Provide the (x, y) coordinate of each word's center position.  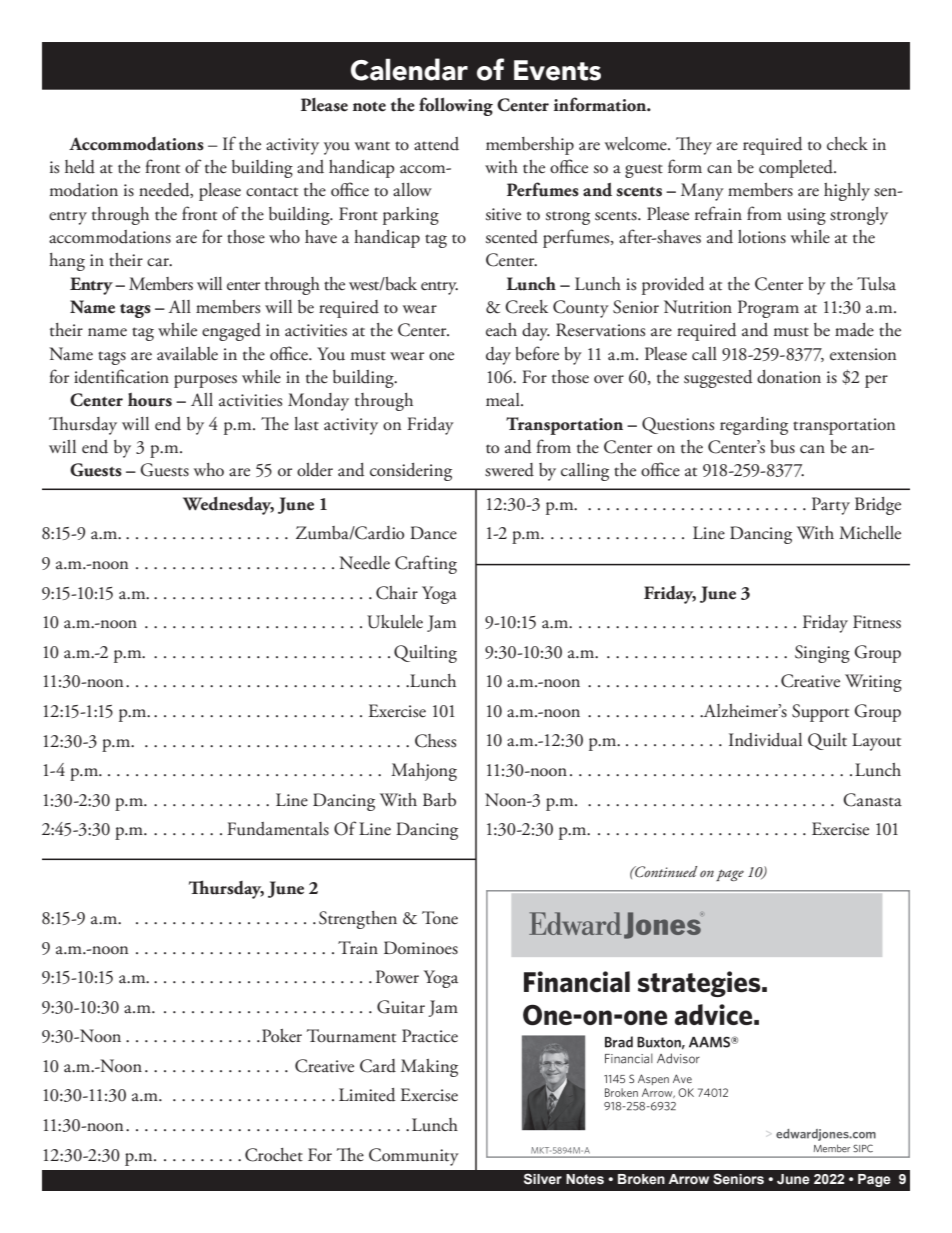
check (847, 144)
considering (411, 472)
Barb (439, 800)
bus (782, 447)
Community (414, 1157)
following (456, 106)
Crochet (274, 1155)
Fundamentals (278, 829)
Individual (765, 740)
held (80, 167)
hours (150, 400)
